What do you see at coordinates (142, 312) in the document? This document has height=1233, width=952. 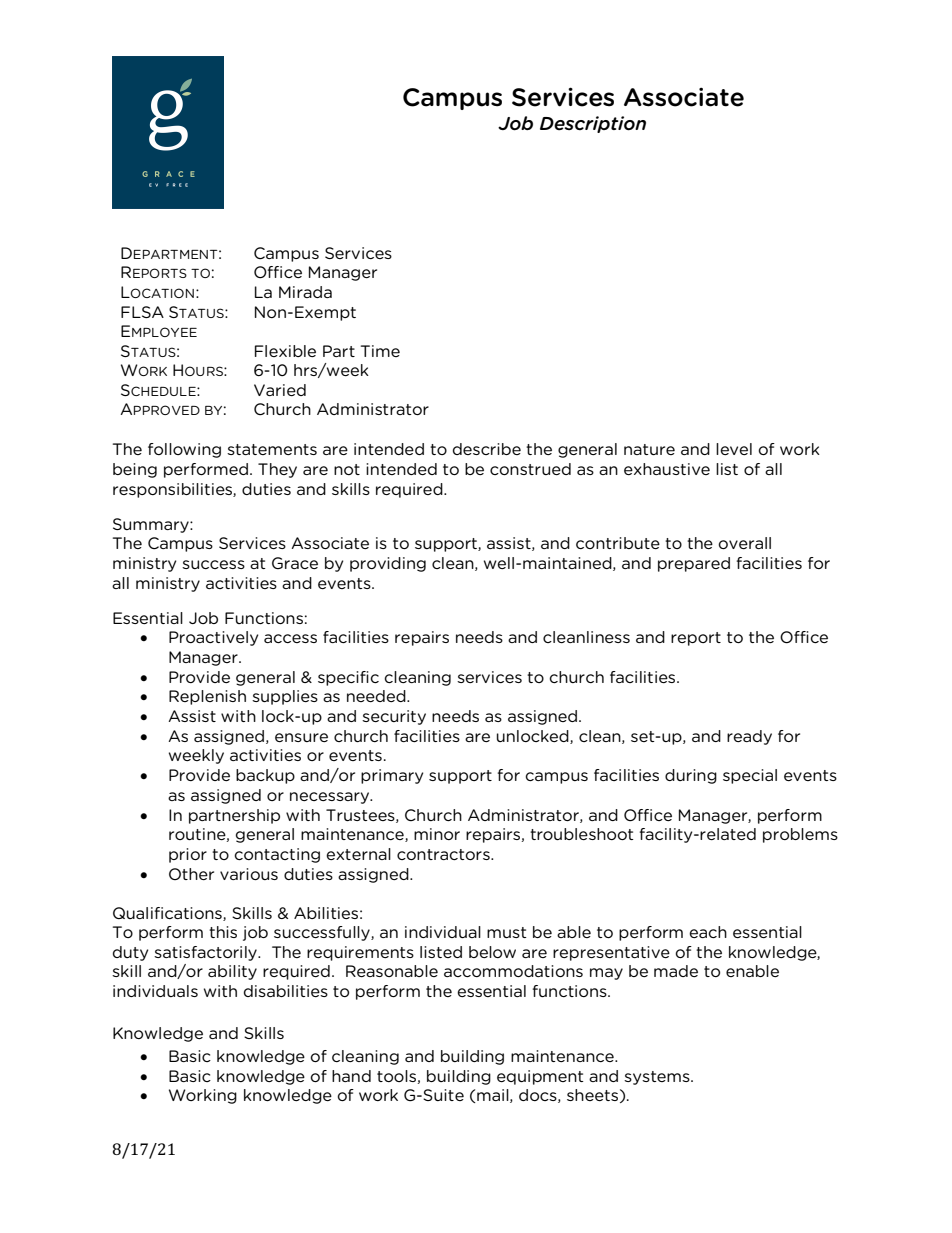 I see `FLSA` at bounding box center [142, 312].
